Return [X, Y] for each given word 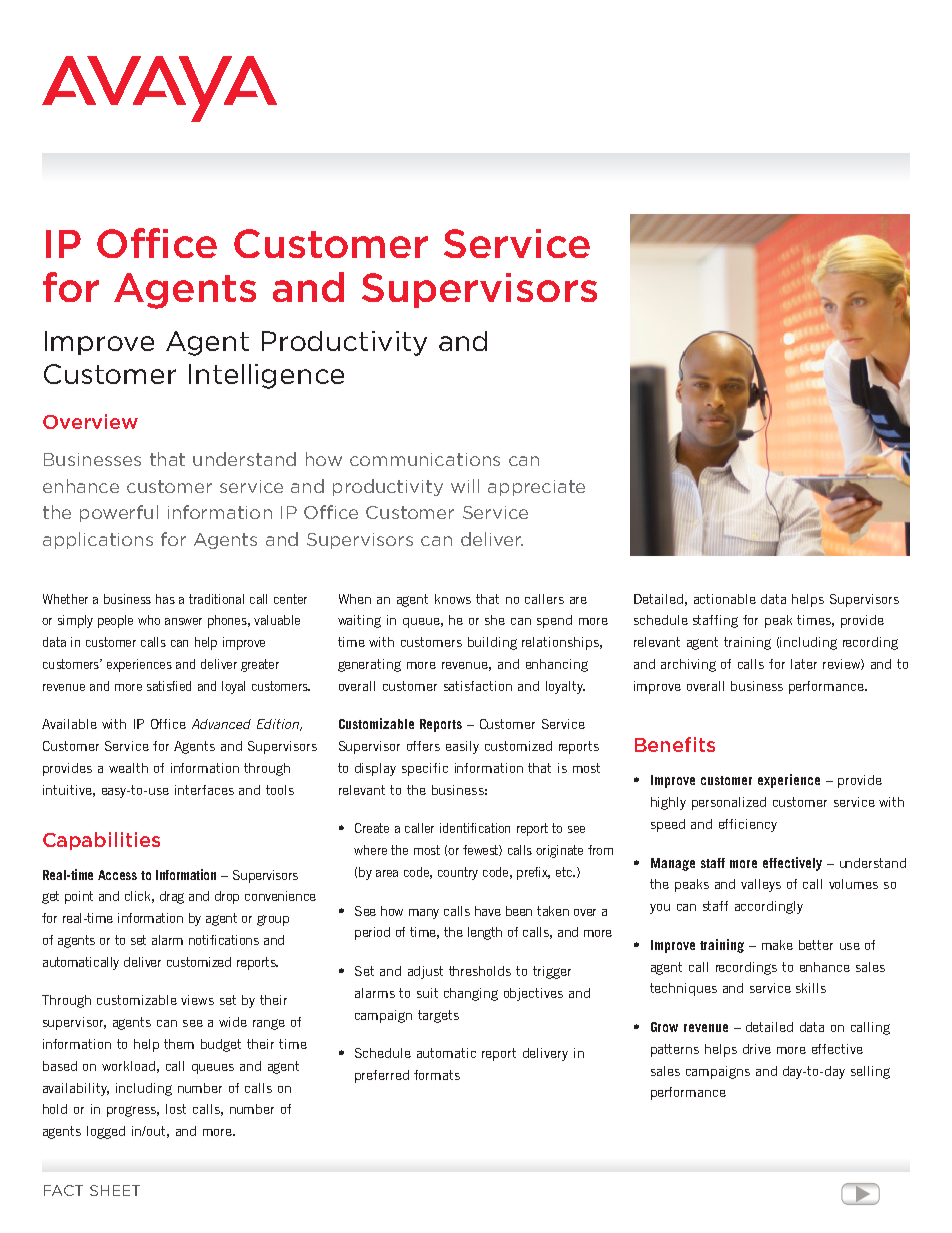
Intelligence [266, 376]
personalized [729, 803]
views [197, 1000]
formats [437, 1075]
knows [453, 599]
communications [425, 459]
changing [471, 994]
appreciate [536, 488]
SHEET [115, 1190]
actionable [725, 599]
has [165, 599]
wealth [128, 768]
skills [811, 988]
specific [425, 769]
